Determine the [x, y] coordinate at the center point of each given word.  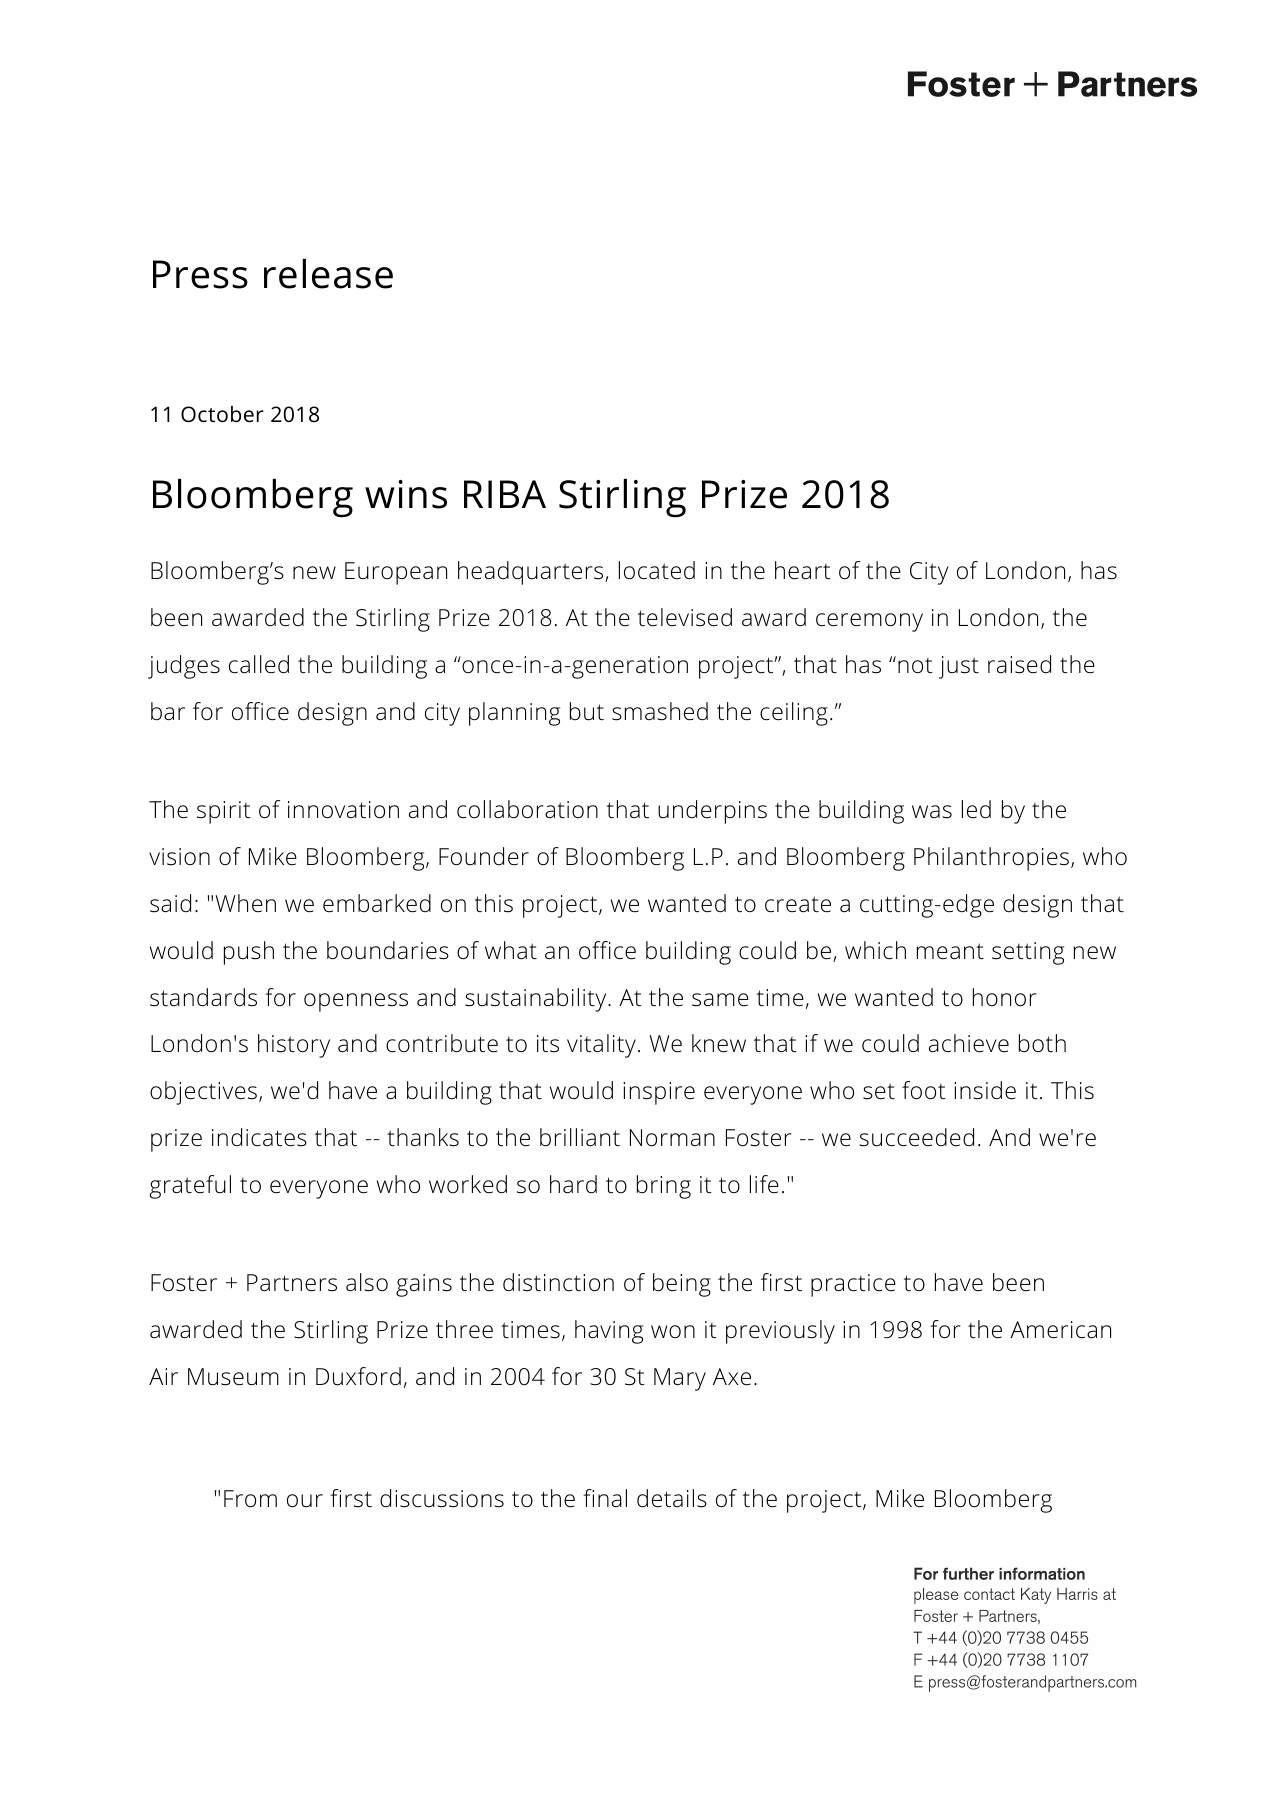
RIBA [505, 494]
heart [803, 570]
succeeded [916, 1137]
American [1060, 1330]
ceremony [869, 622]
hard [573, 1184]
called [259, 664]
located [657, 570]
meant [950, 951]
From [250, 1498]
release [328, 274]
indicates [259, 1137]
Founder [484, 856]
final [605, 1498]
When [245, 903]
